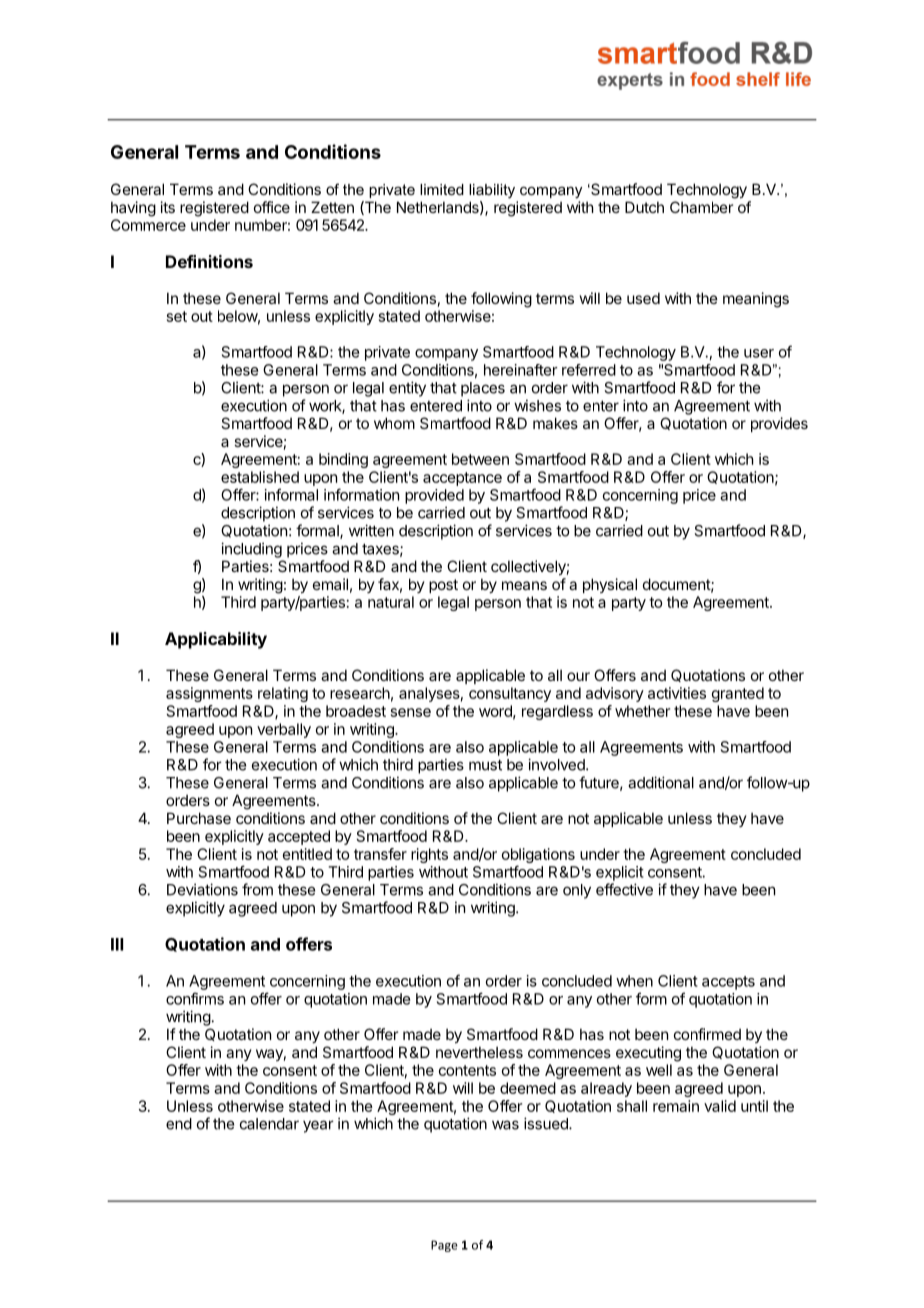  What do you see at coordinates (318, 1126) in the document?
I see `year` at bounding box center [318, 1126].
